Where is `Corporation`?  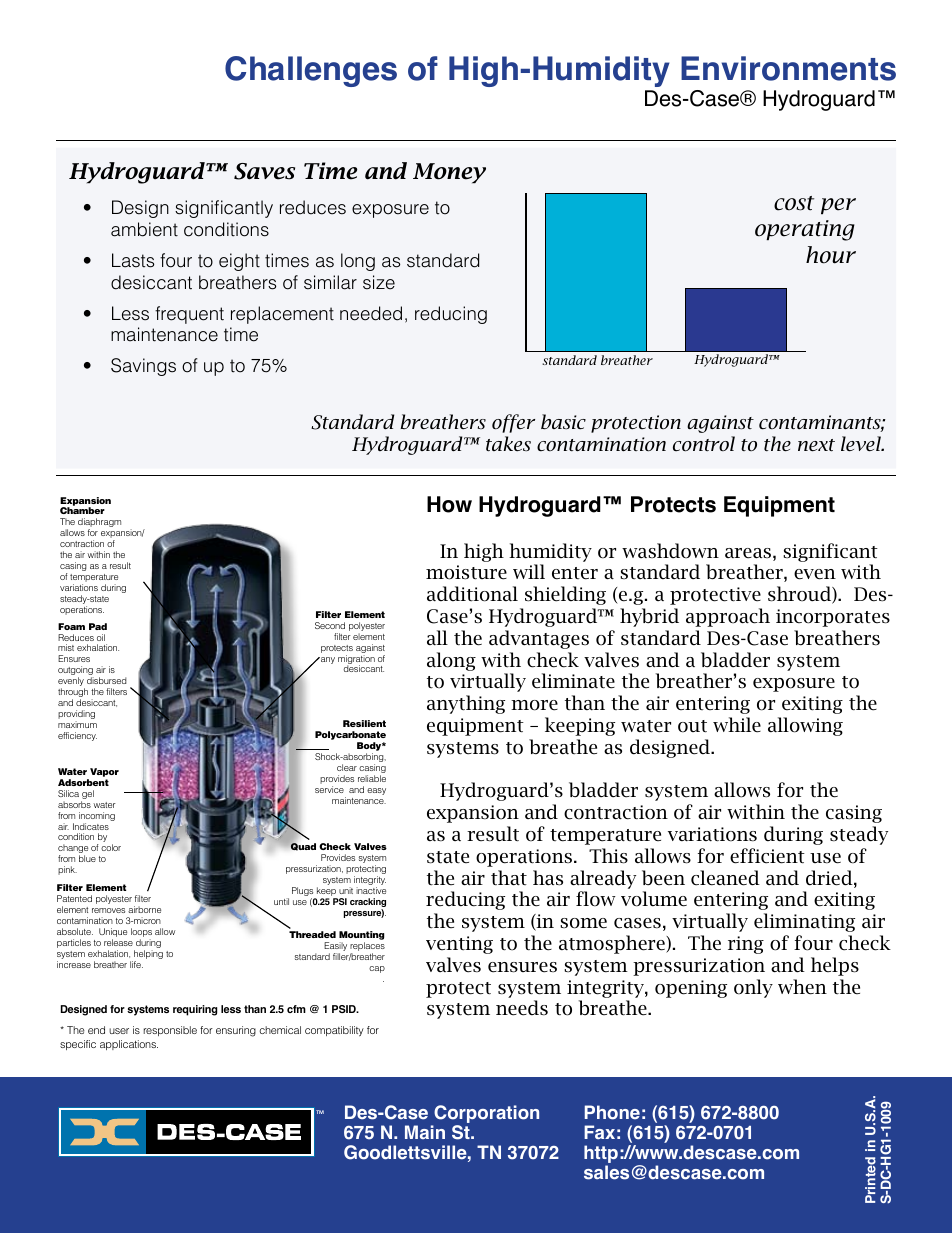 Corporation is located at coordinates (485, 1115).
